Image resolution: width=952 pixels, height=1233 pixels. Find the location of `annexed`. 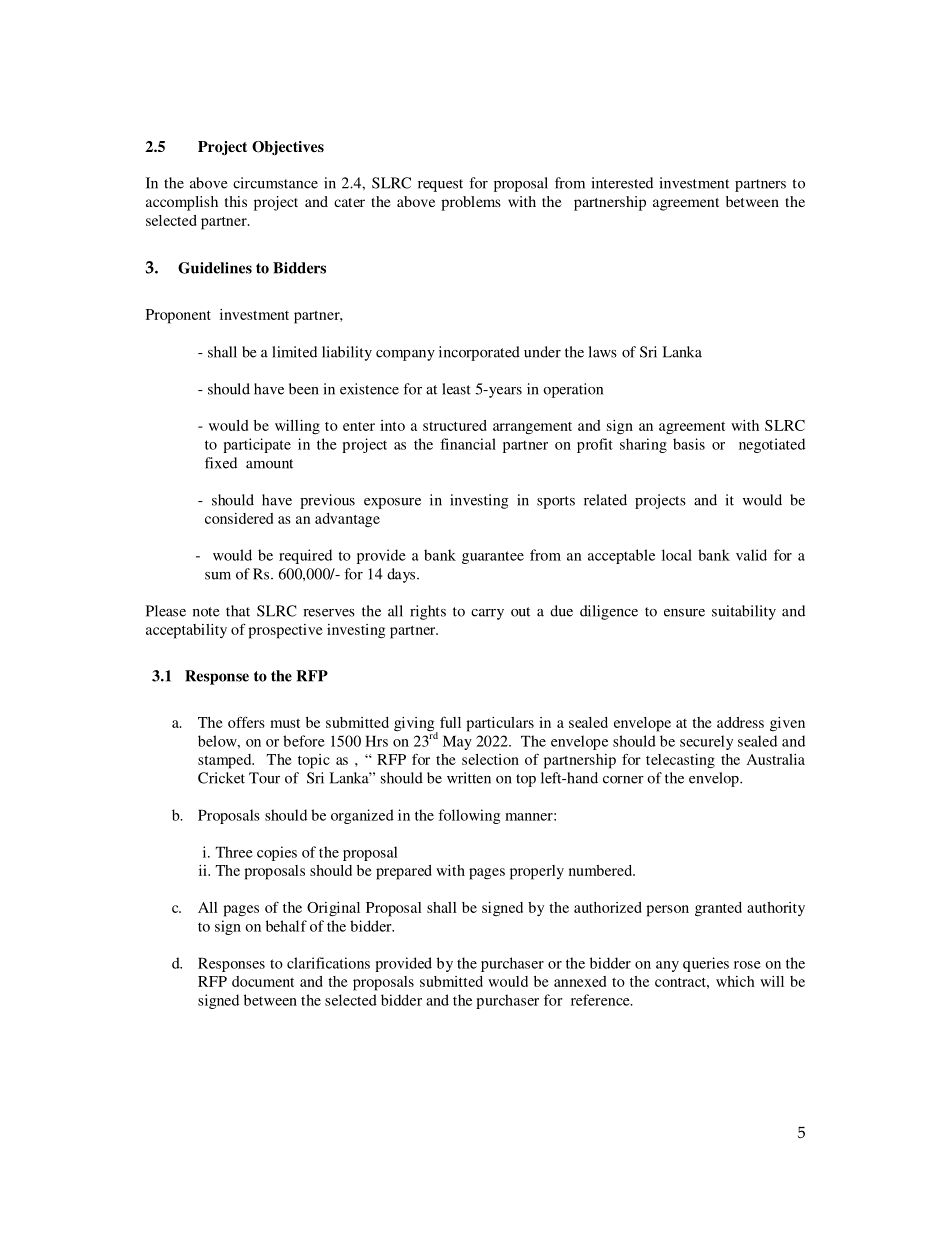

annexed is located at coordinates (580, 981).
